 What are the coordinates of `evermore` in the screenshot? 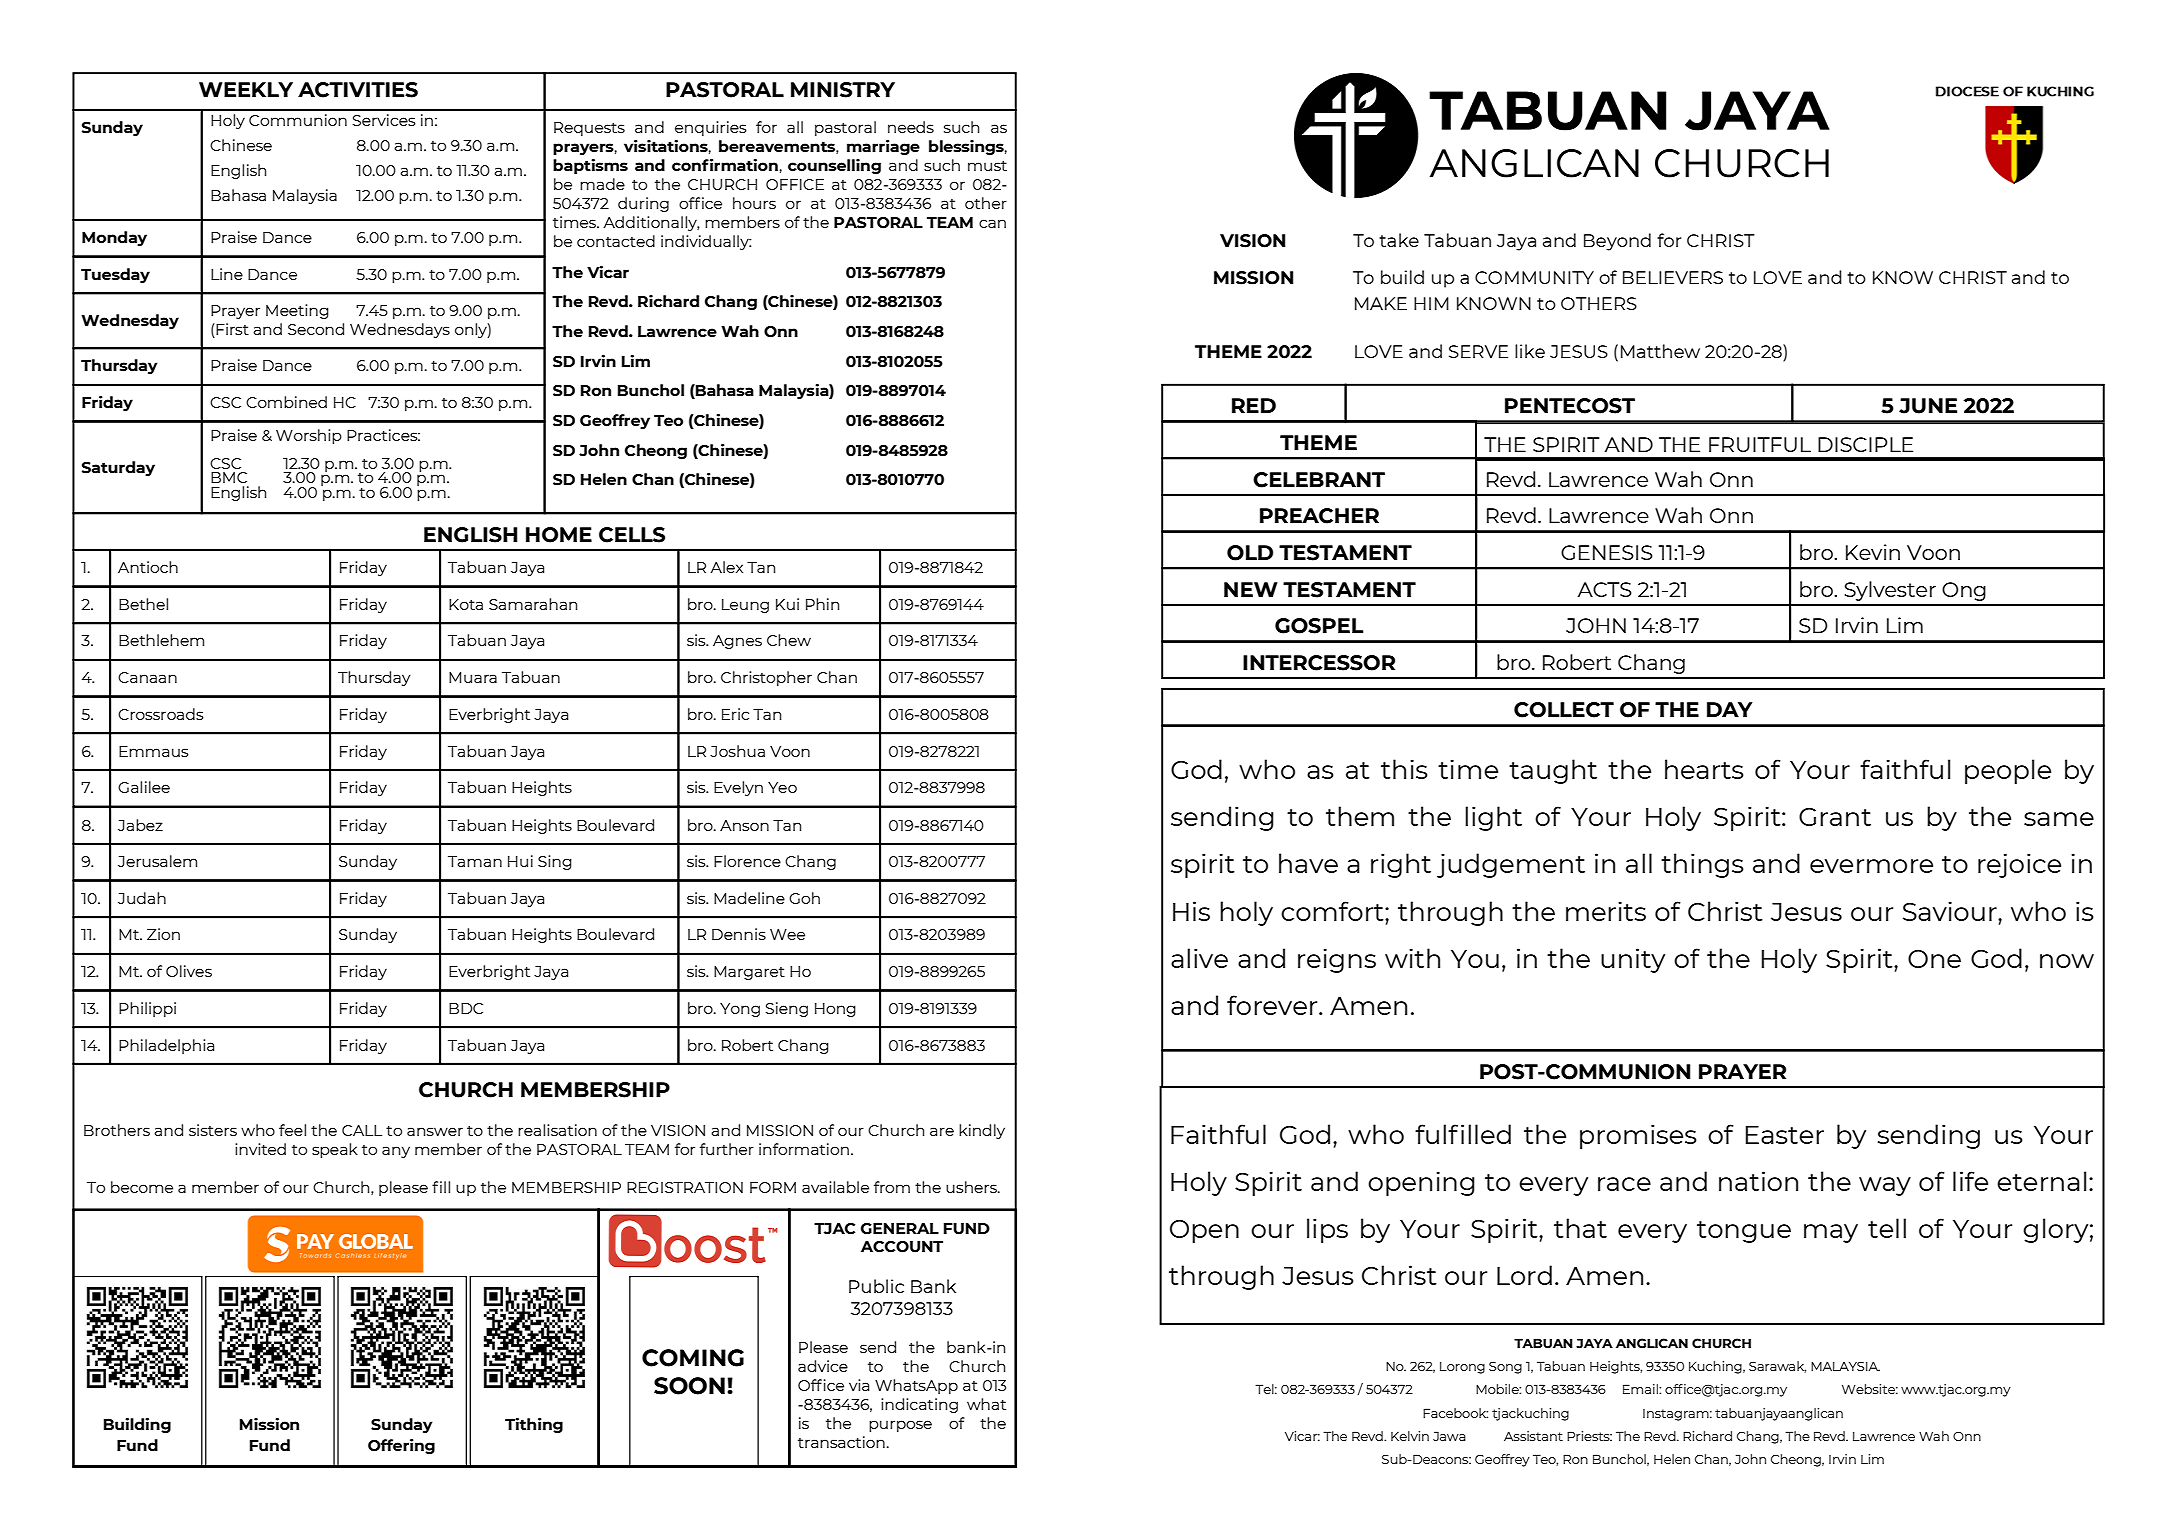 It's located at (1871, 866).
